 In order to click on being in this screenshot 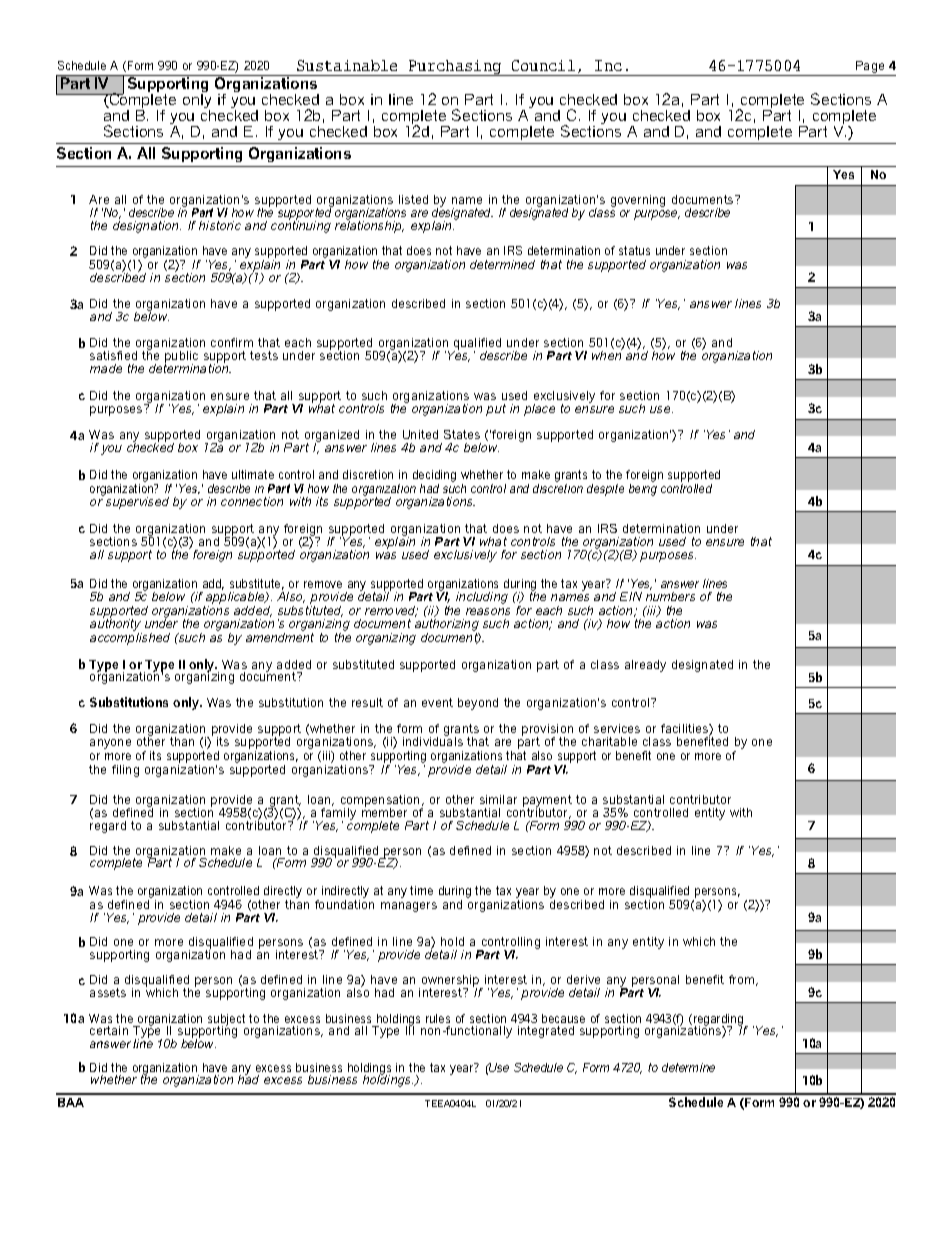, I will do `click(643, 488)`.
